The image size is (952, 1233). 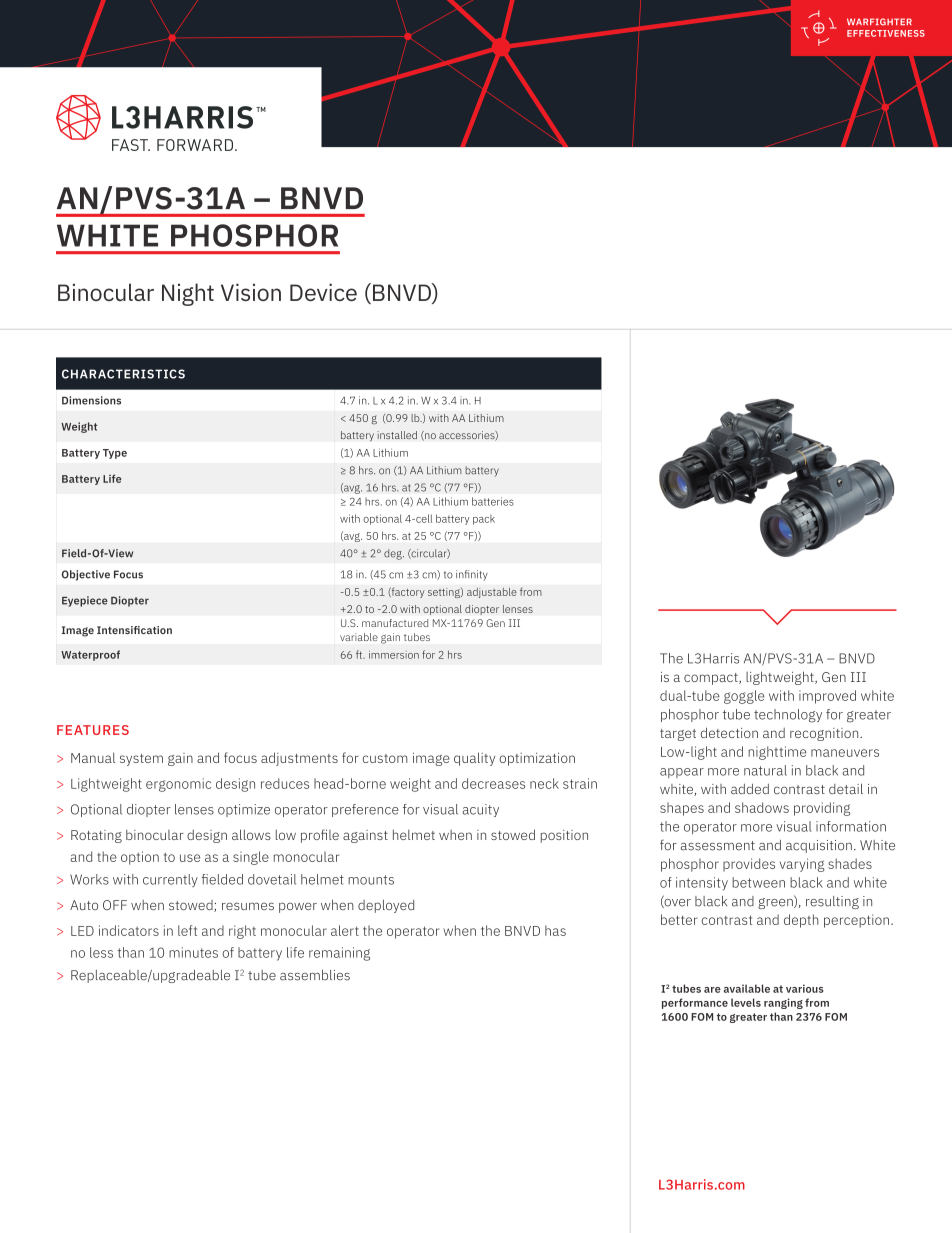 What do you see at coordinates (193, 952) in the screenshot?
I see `minutes` at bounding box center [193, 952].
